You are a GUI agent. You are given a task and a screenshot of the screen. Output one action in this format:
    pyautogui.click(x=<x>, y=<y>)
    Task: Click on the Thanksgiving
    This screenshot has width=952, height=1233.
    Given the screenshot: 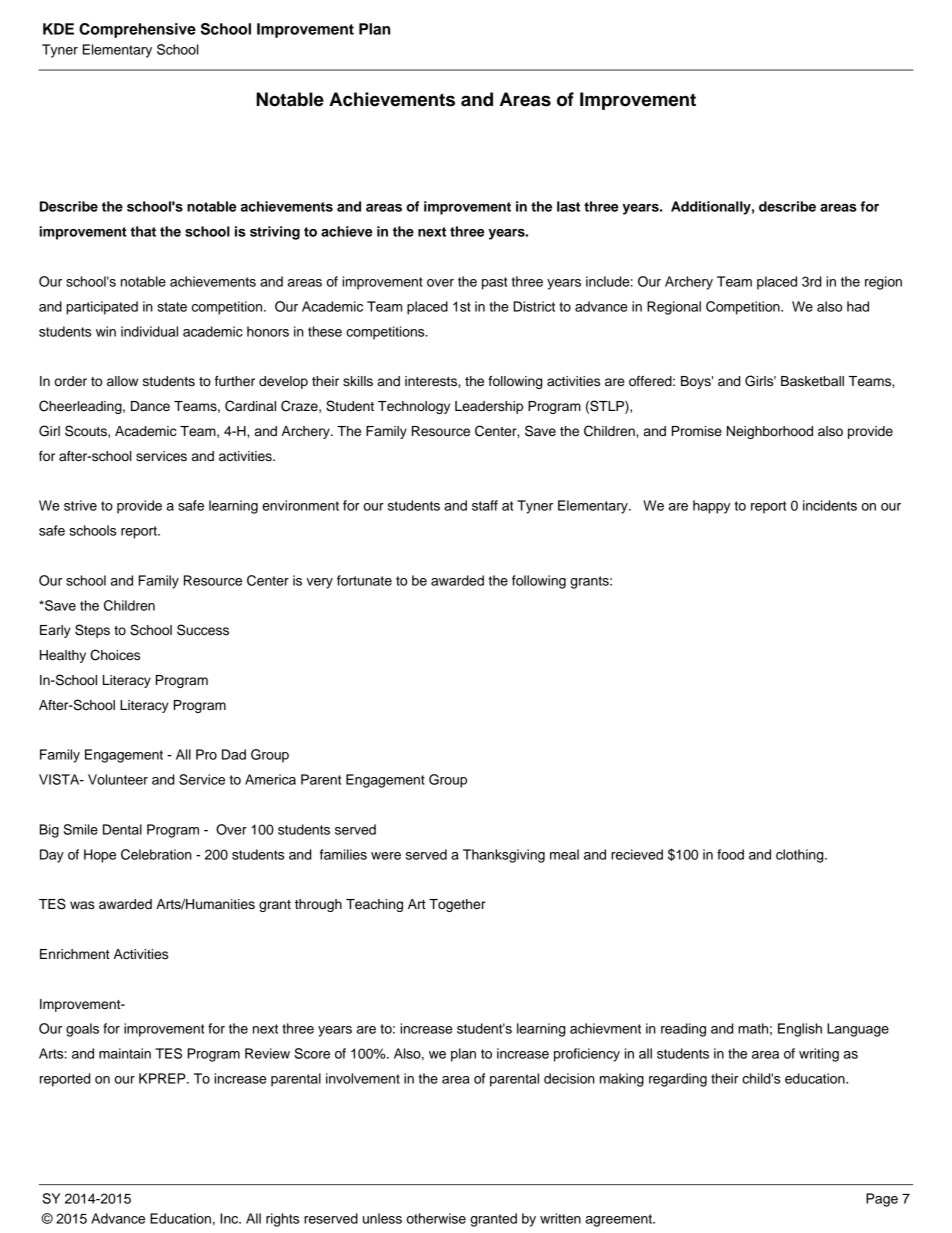 What is the action you would take?
    pyautogui.click(x=504, y=856)
